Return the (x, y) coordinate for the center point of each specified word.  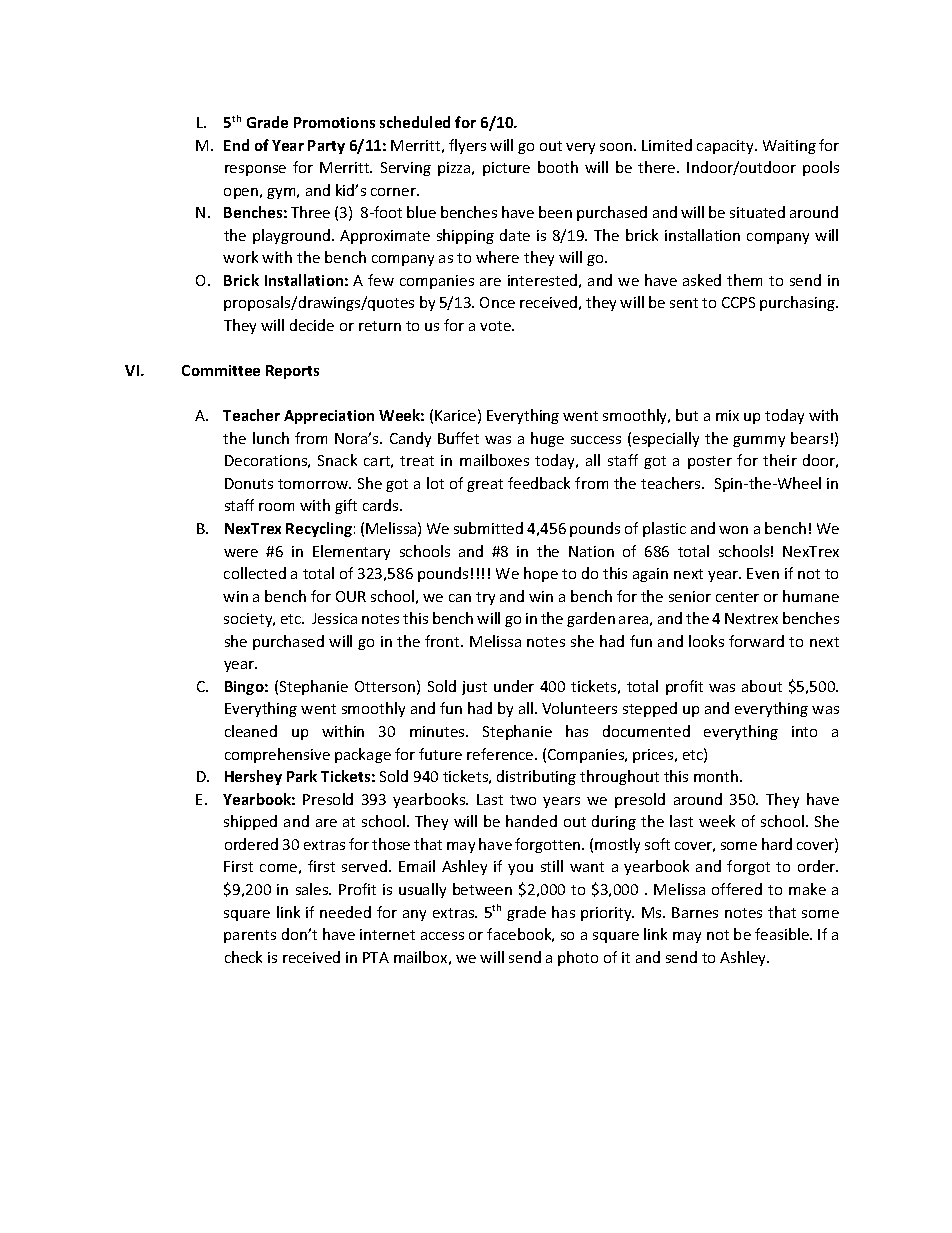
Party (326, 147)
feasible (783, 934)
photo (578, 958)
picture (506, 169)
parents (250, 936)
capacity (726, 147)
